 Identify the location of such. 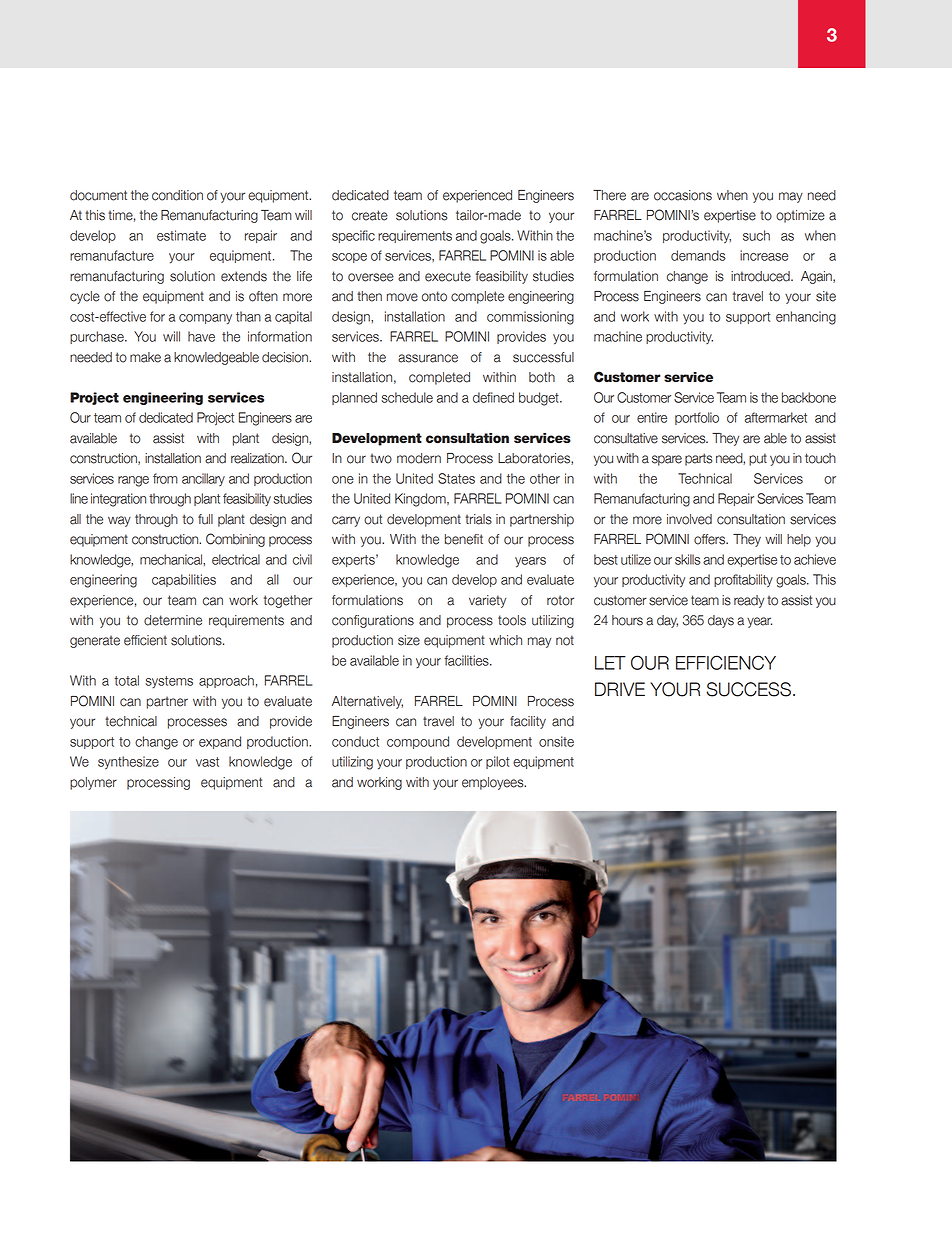
(756, 235).
